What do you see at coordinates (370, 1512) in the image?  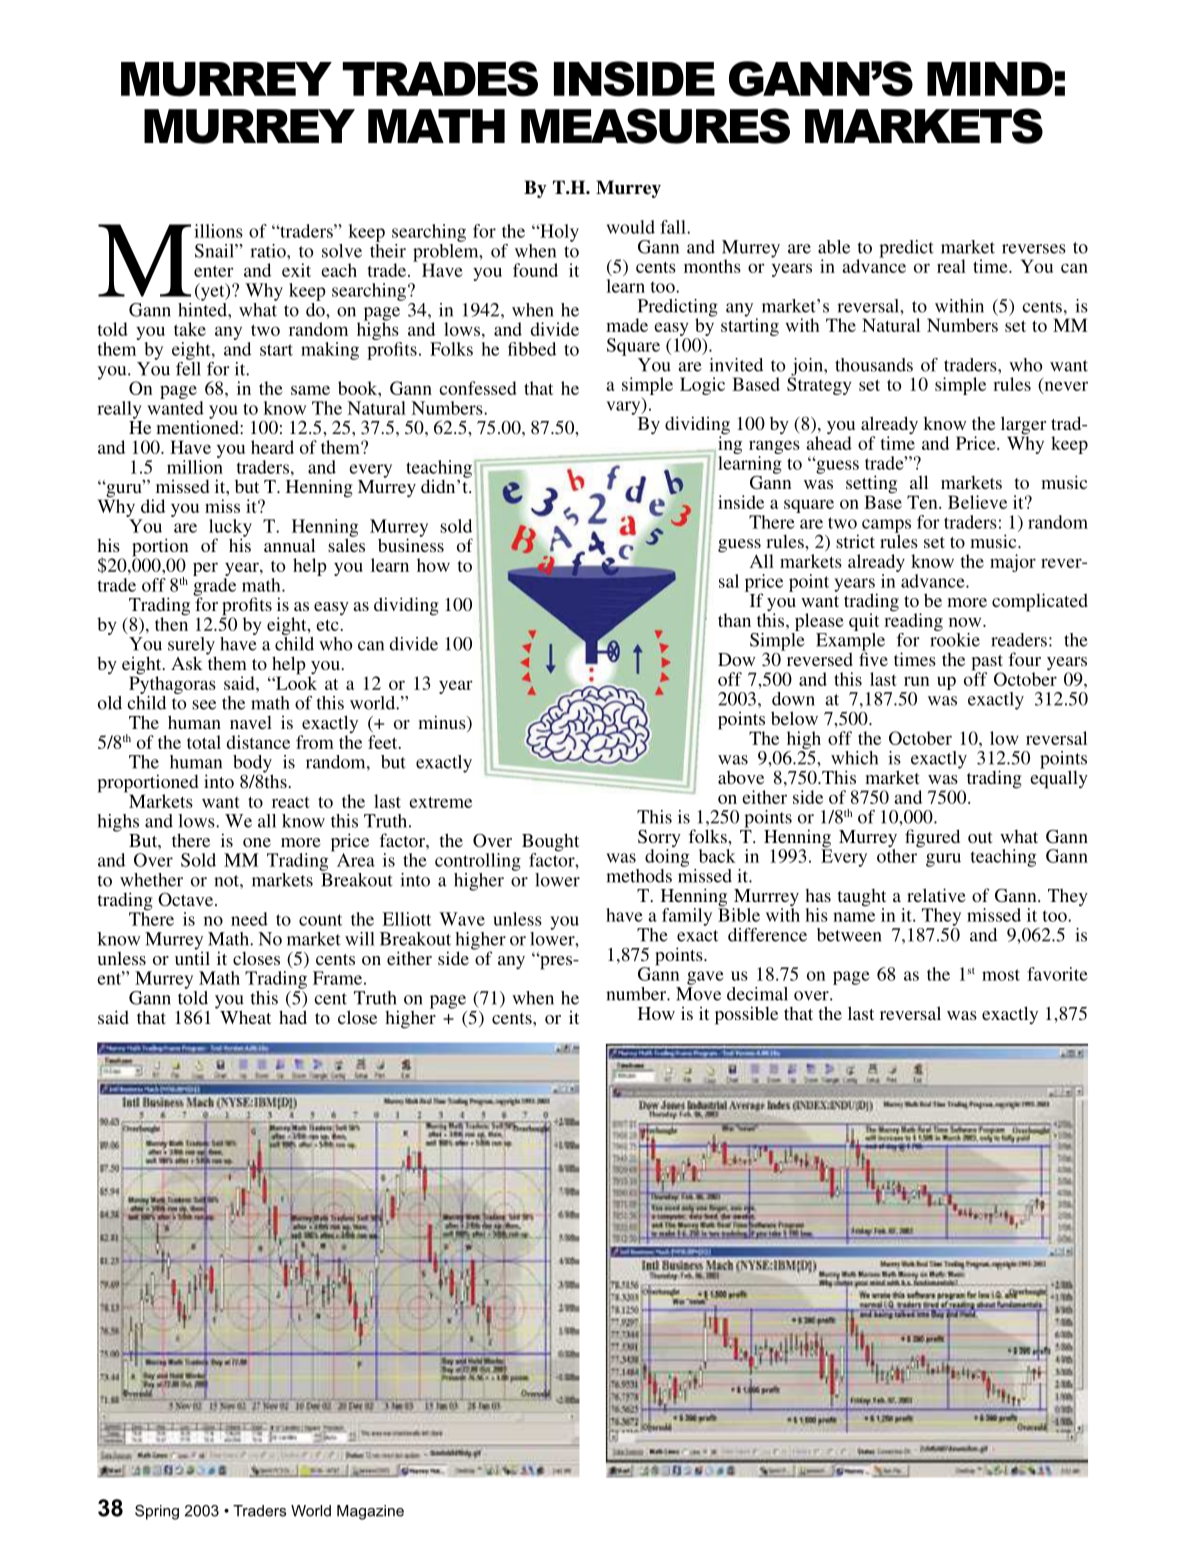 I see `Magazine` at bounding box center [370, 1512].
